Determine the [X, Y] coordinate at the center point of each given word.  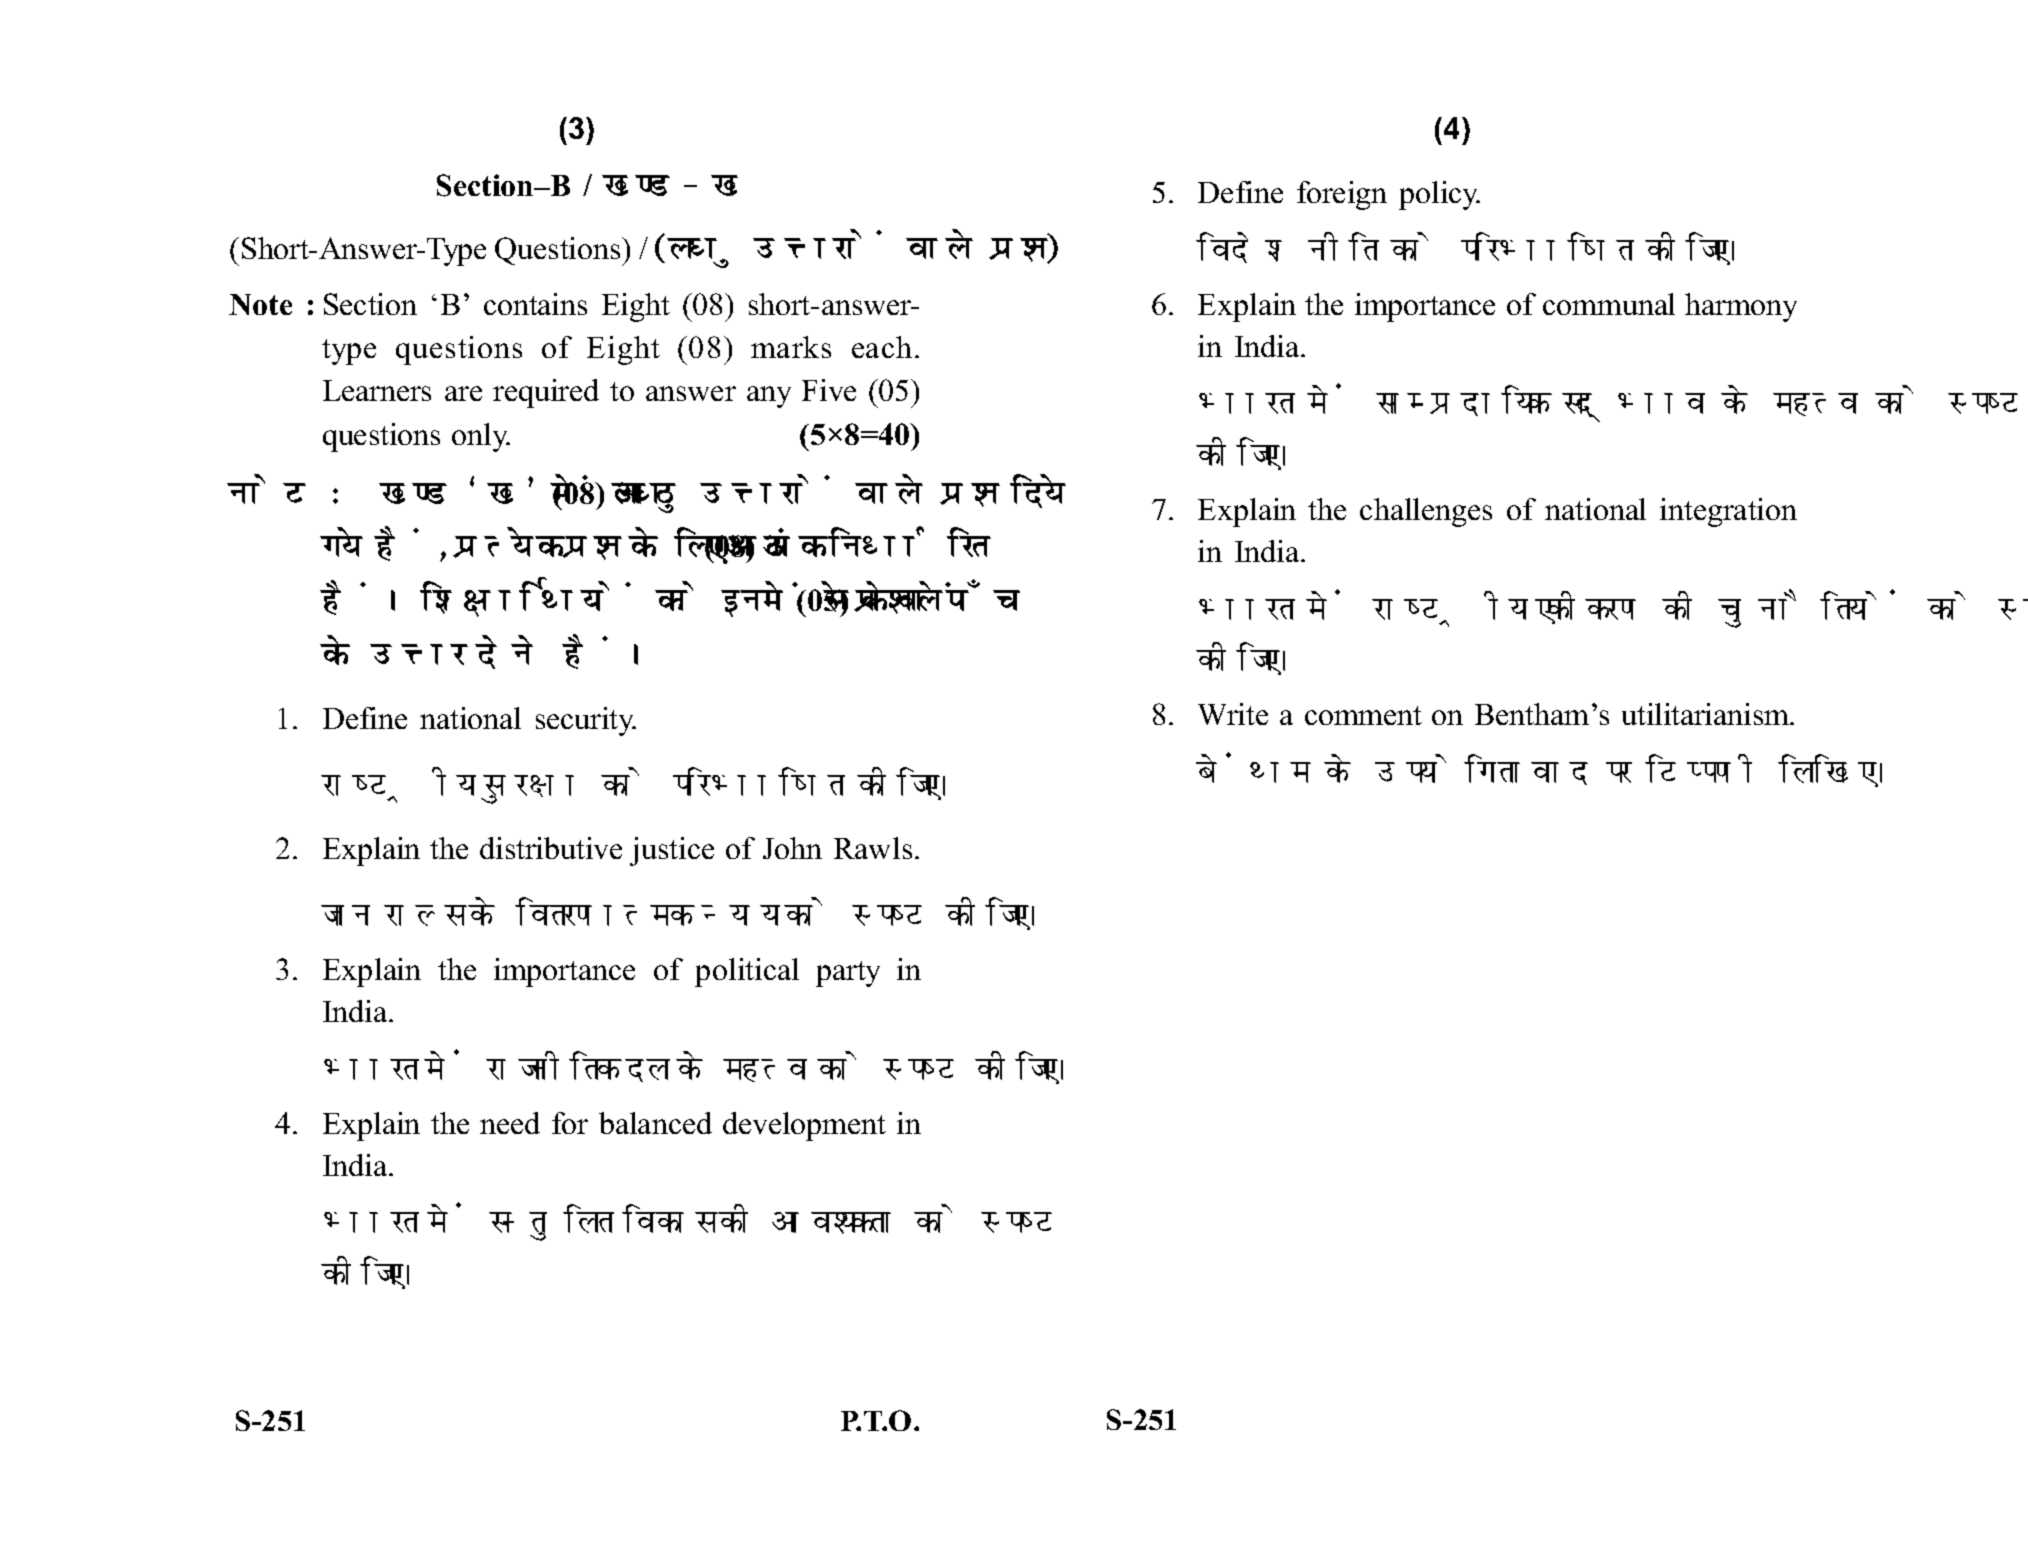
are [463, 393]
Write [1233, 714]
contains [535, 304]
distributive [551, 848]
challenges [1426, 512]
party [848, 974]
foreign [1342, 195]
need [510, 1123]
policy [1439, 195]
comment [1363, 715]
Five [829, 390]
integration [1728, 512]
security [586, 721]
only [481, 437]
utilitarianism [1707, 714]
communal [1609, 304]
